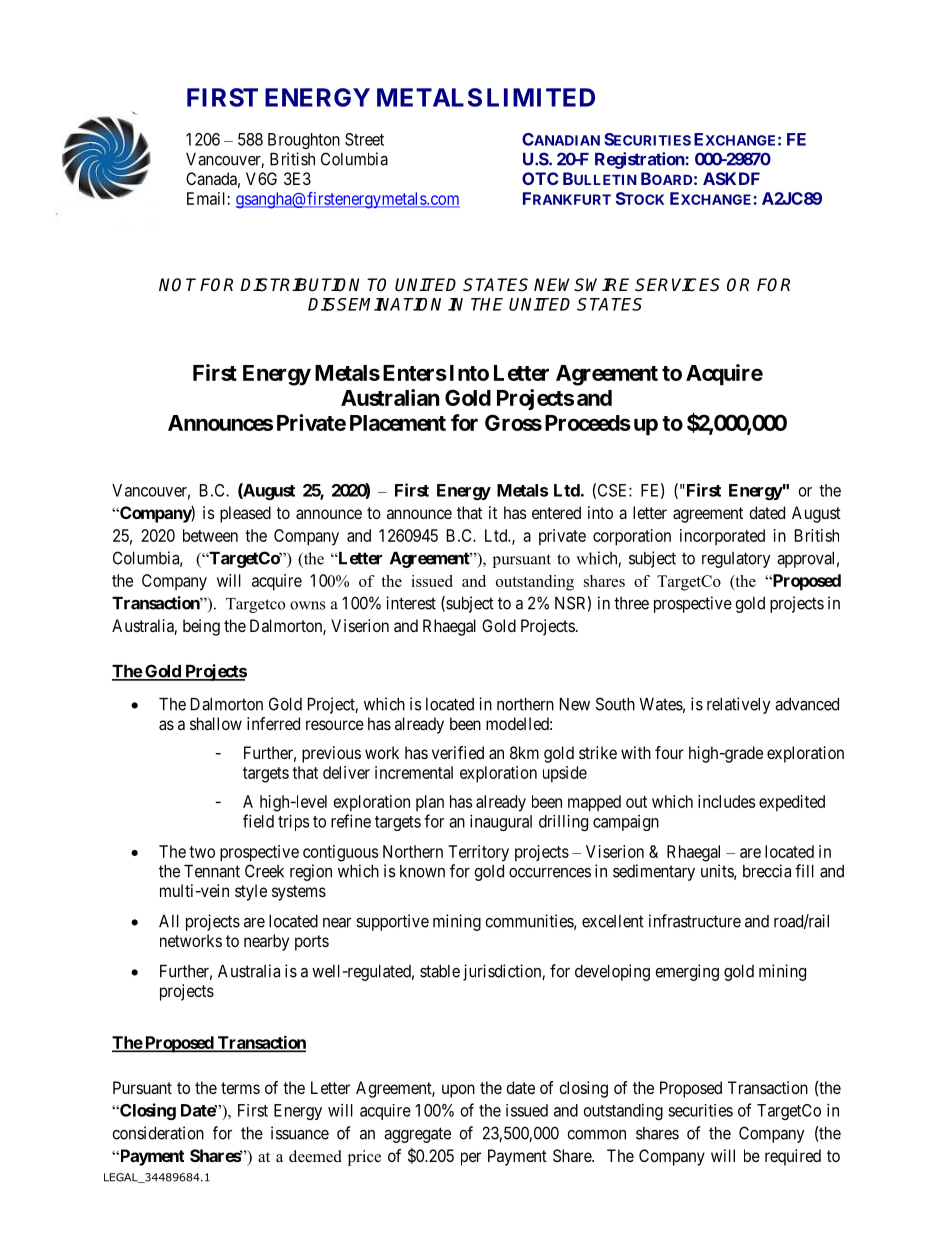 The height and width of the document is (1233, 952). Describe the element at coordinates (258, 821) in the document. I see `field` at that location.
